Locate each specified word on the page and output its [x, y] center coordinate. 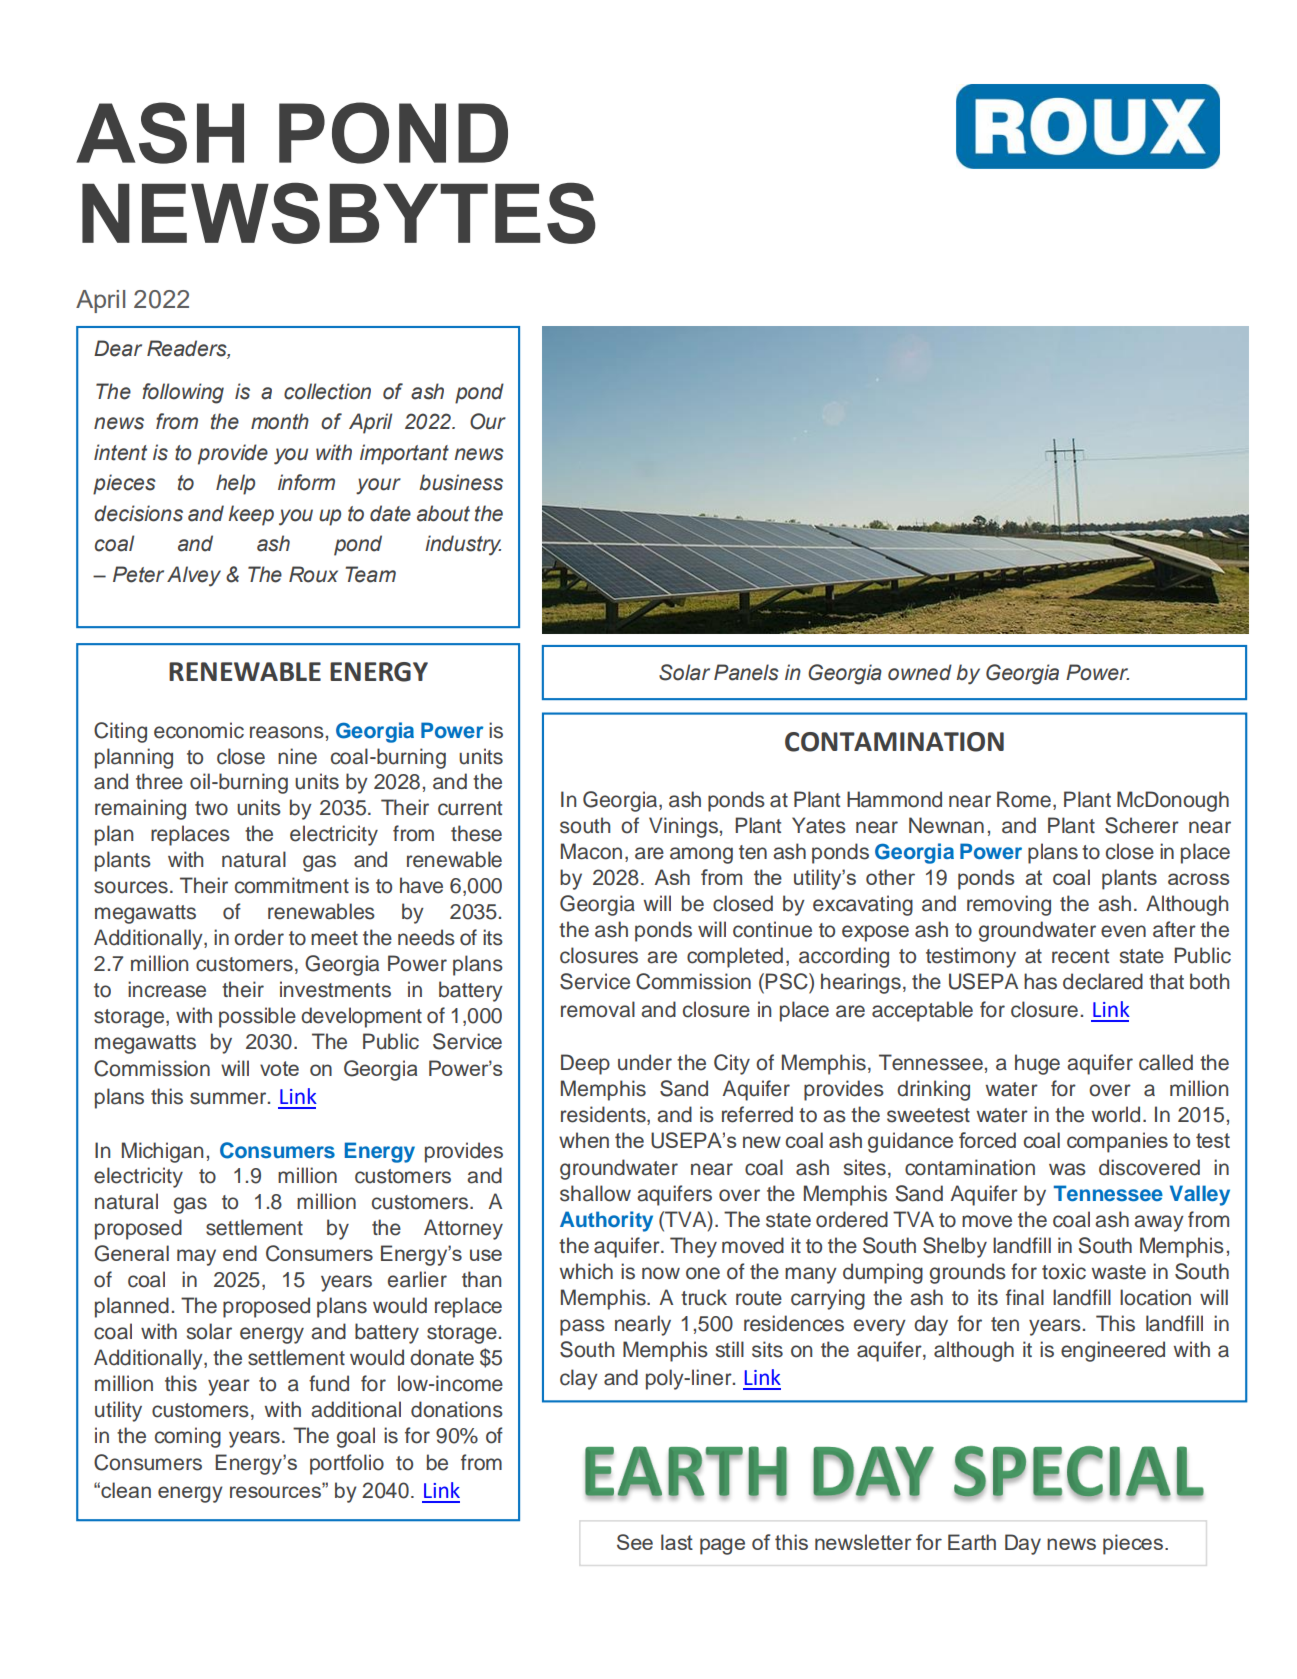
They [693, 1247]
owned [920, 672]
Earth [972, 1542]
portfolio [347, 1464]
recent [1080, 956]
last [677, 1542]
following [183, 393]
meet [334, 938]
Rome [1024, 799]
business [461, 482]
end [240, 1253]
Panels [746, 672]
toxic [1064, 1271]
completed [735, 957]
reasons [287, 732]
